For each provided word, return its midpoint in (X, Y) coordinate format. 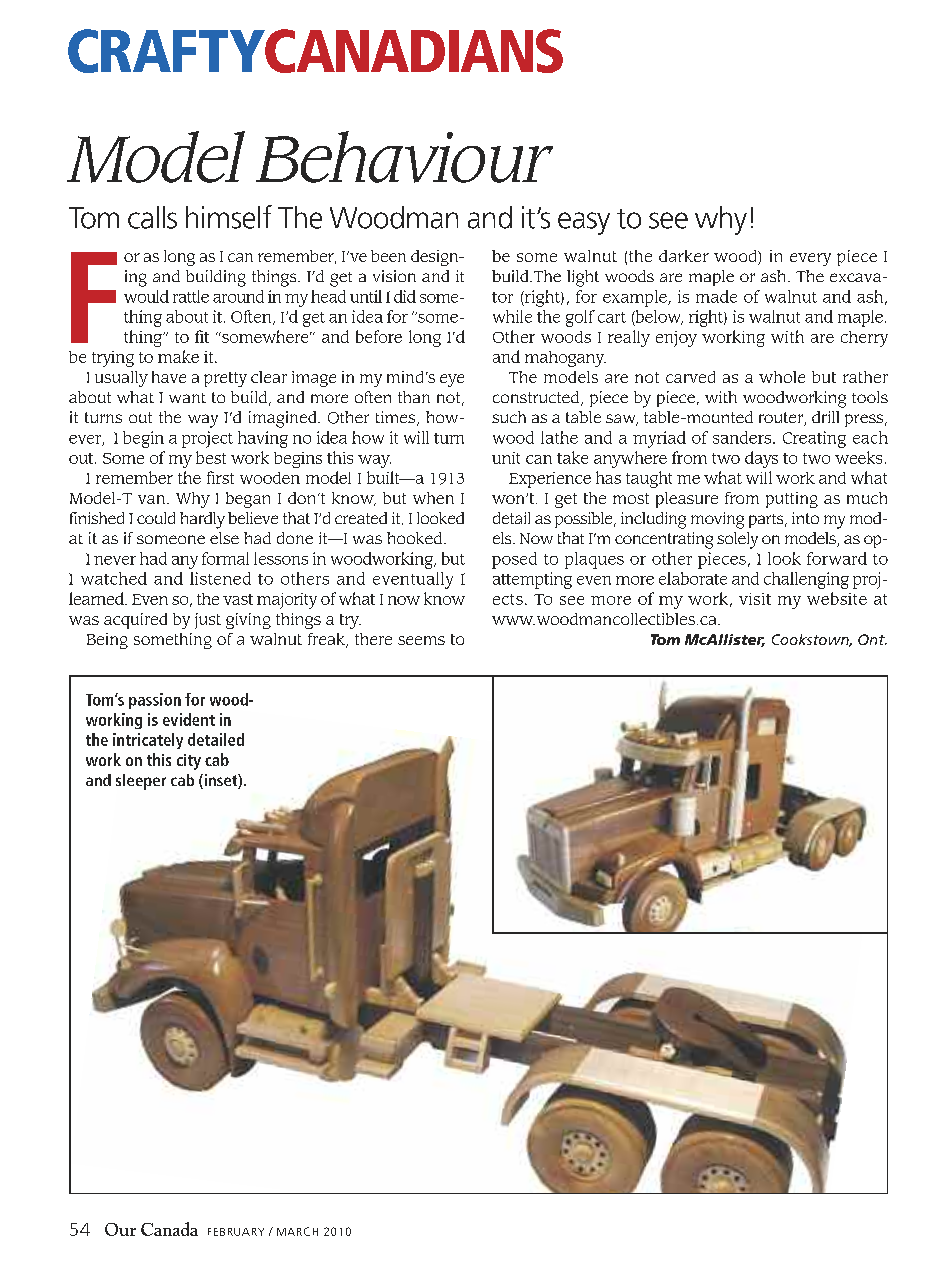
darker (684, 256)
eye (452, 380)
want (187, 398)
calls (152, 217)
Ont (872, 639)
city (189, 762)
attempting (532, 580)
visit (755, 599)
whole (782, 377)
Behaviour (404, 157)
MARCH (297, 1231)
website (837, 598)
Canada (169, 1229)
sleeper (141, 782)
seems (421, 640)
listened (220, 578)
